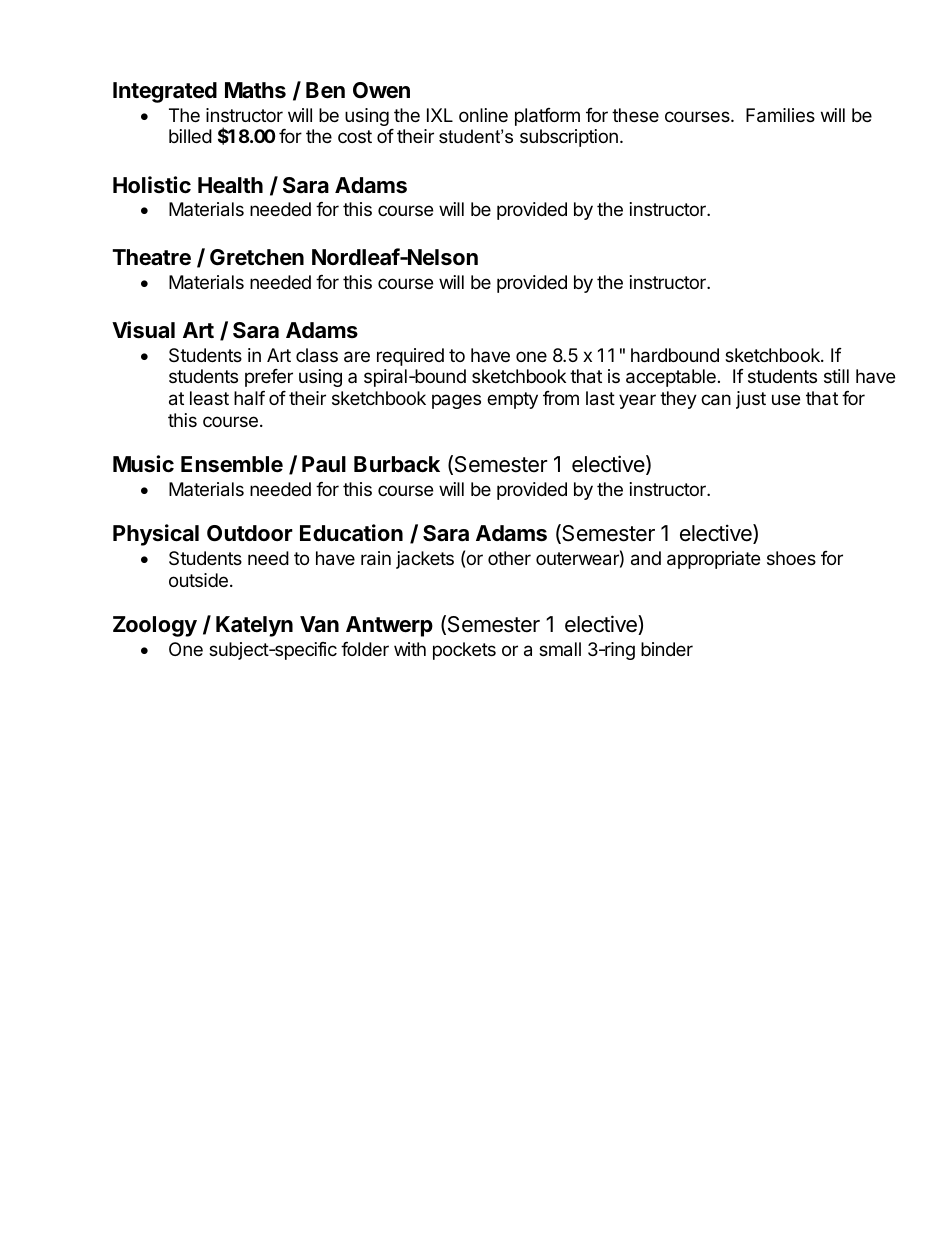 The image size is (952, 1233). I want to click on Maths, so click(255, 90).
